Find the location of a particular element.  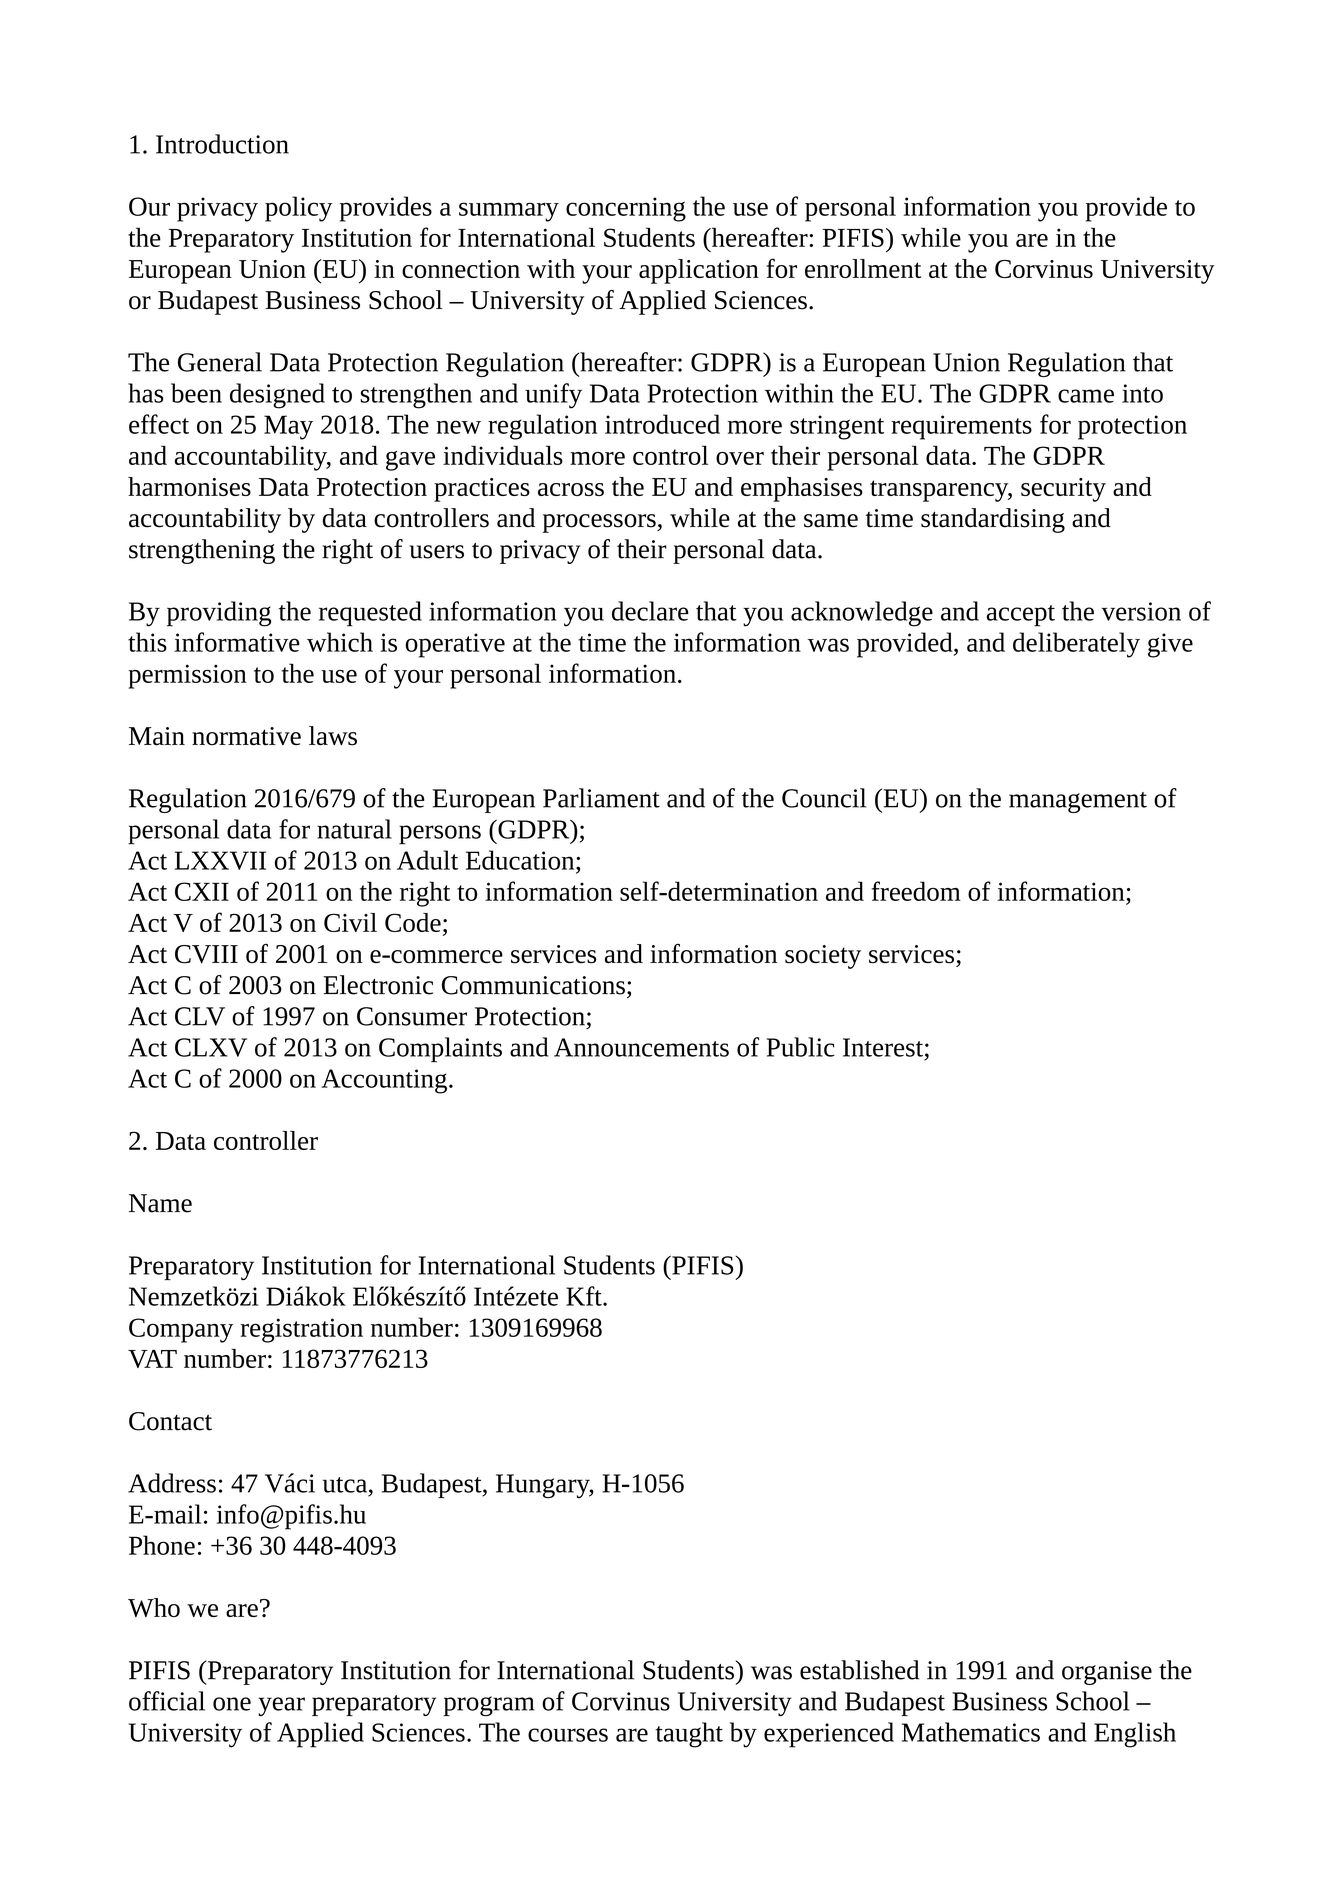

year is located at coordinates (281, 1706).
